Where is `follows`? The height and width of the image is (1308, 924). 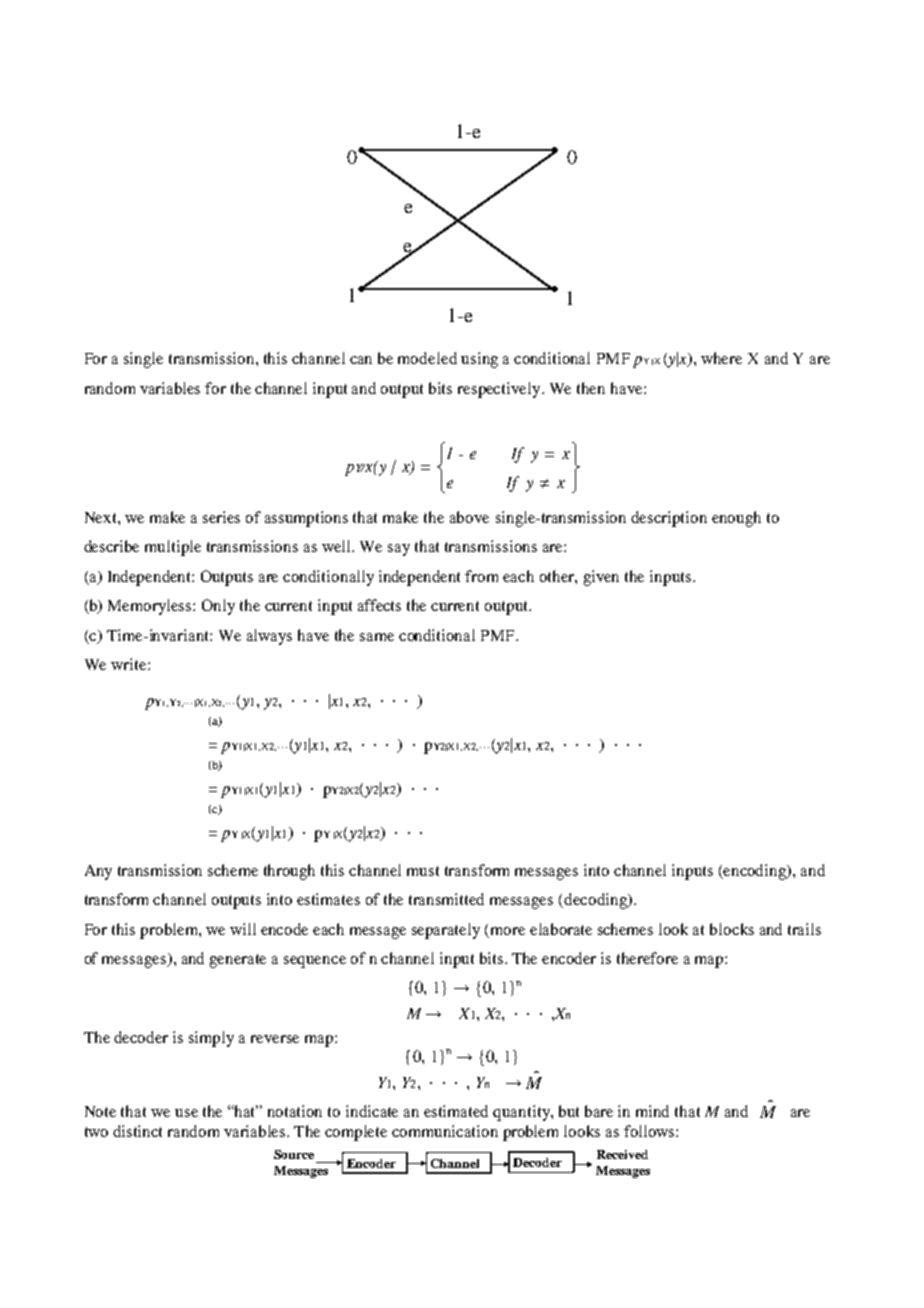
follows is located at coordinates (650, 1131).
